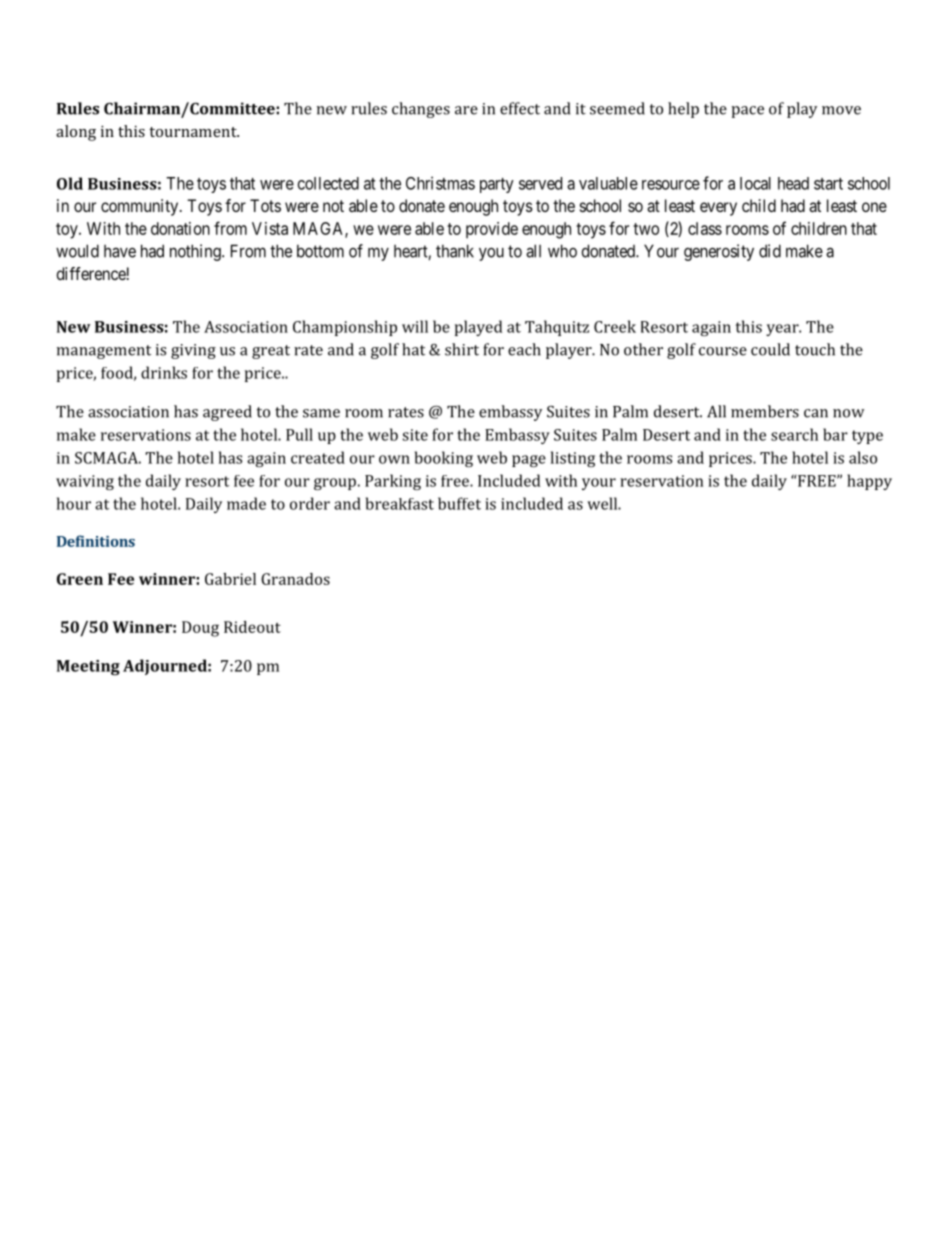 The image size is (952, 1233). Describe the element at coordinates (200, 629) in the document. I see `Doug` at that location.
